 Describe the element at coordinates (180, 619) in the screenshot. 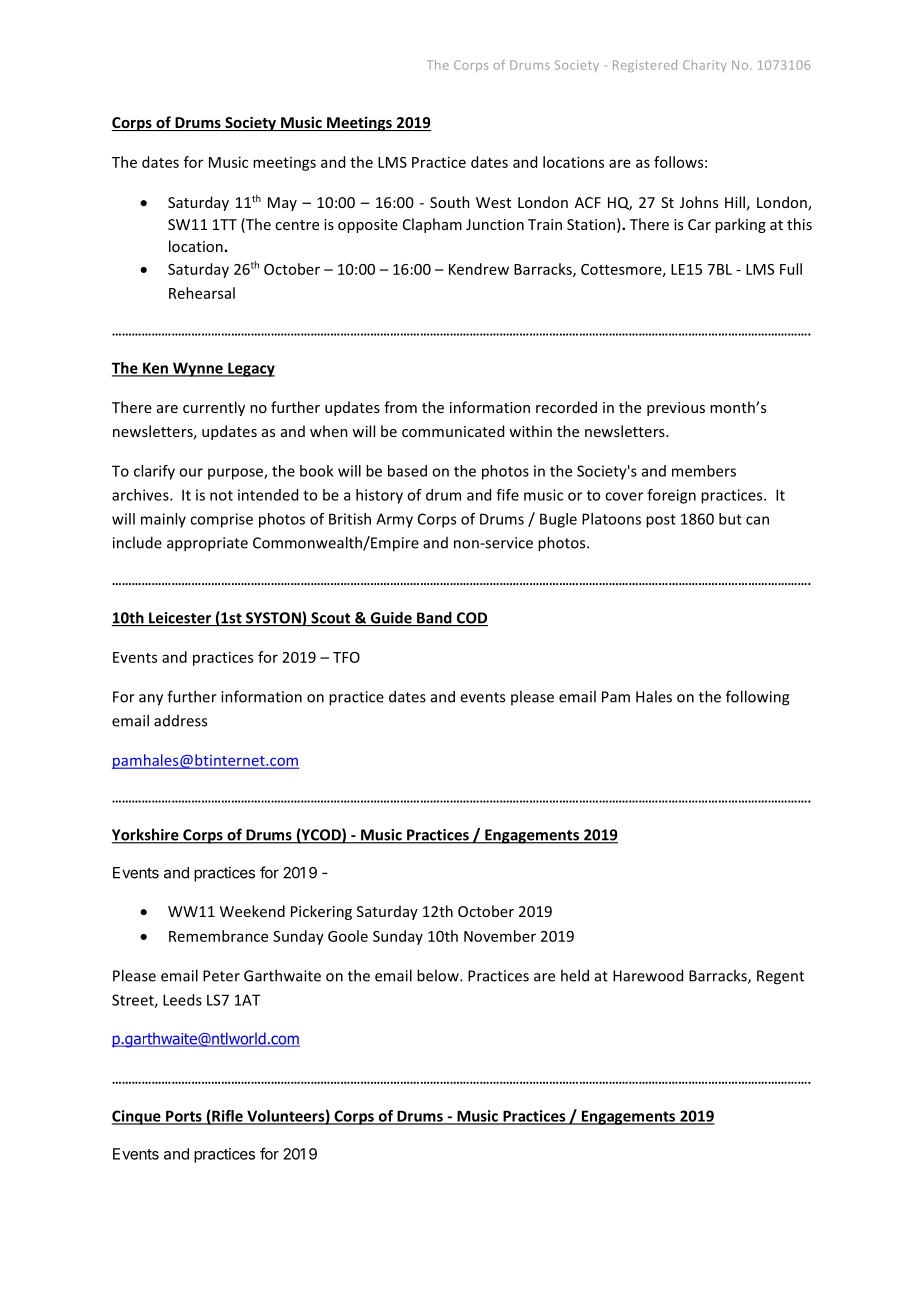

I see `Leicester` at that location.
